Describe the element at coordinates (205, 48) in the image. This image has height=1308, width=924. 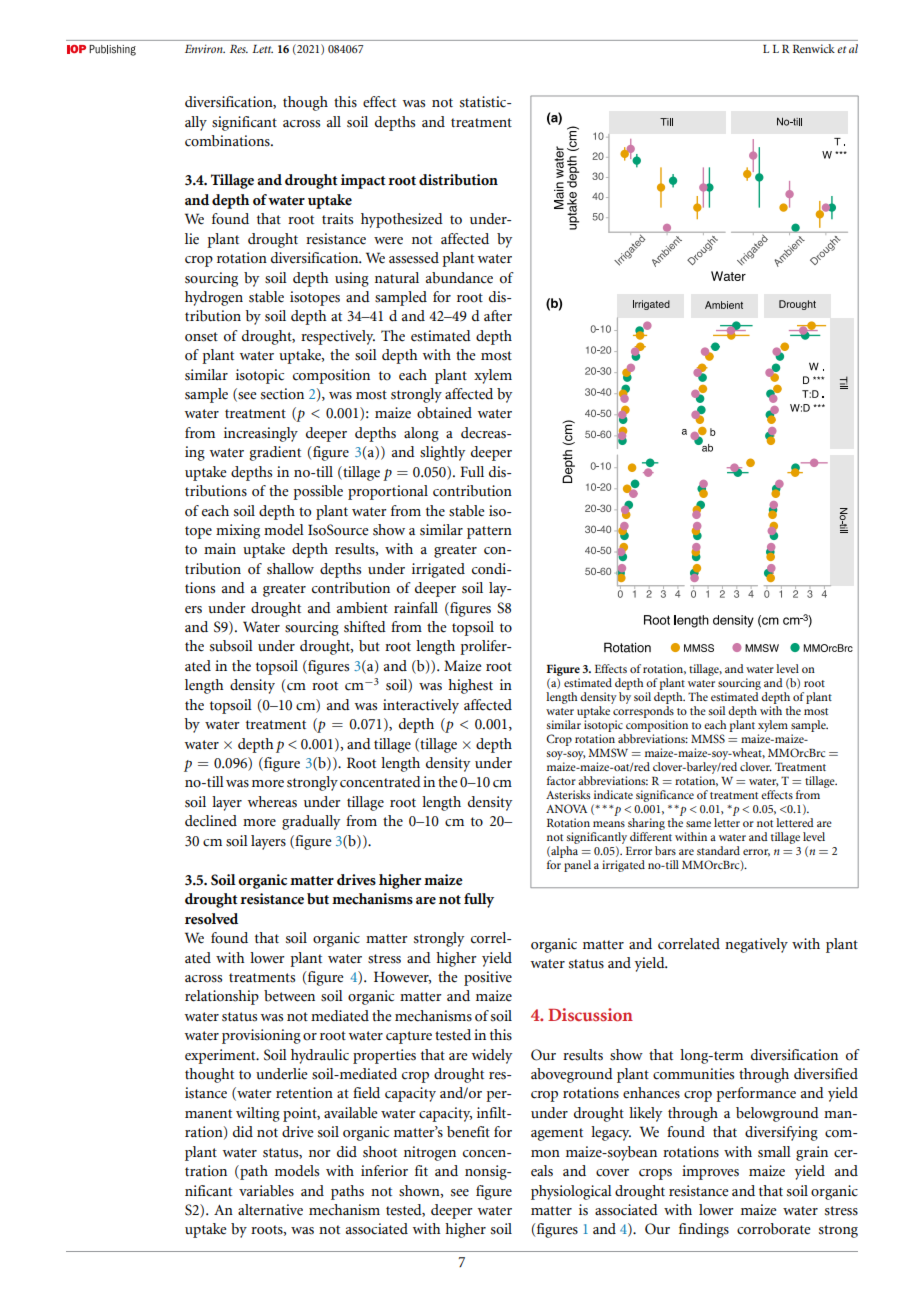
I see `Environ` at that location.
